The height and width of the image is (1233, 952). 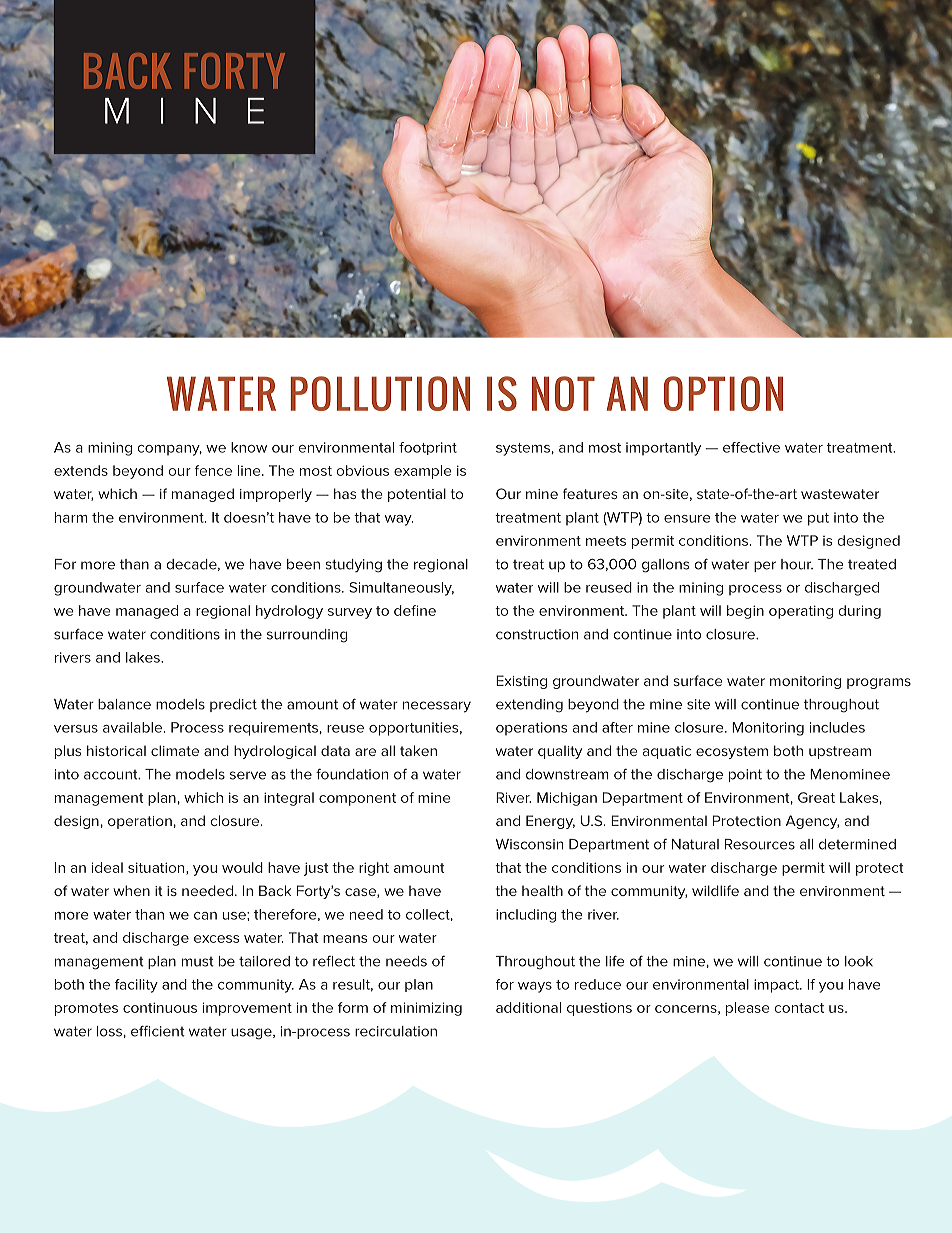 What do you see at coordinates (417, 495) in the image?
I see `potential` at bounding box center [417, 495].
